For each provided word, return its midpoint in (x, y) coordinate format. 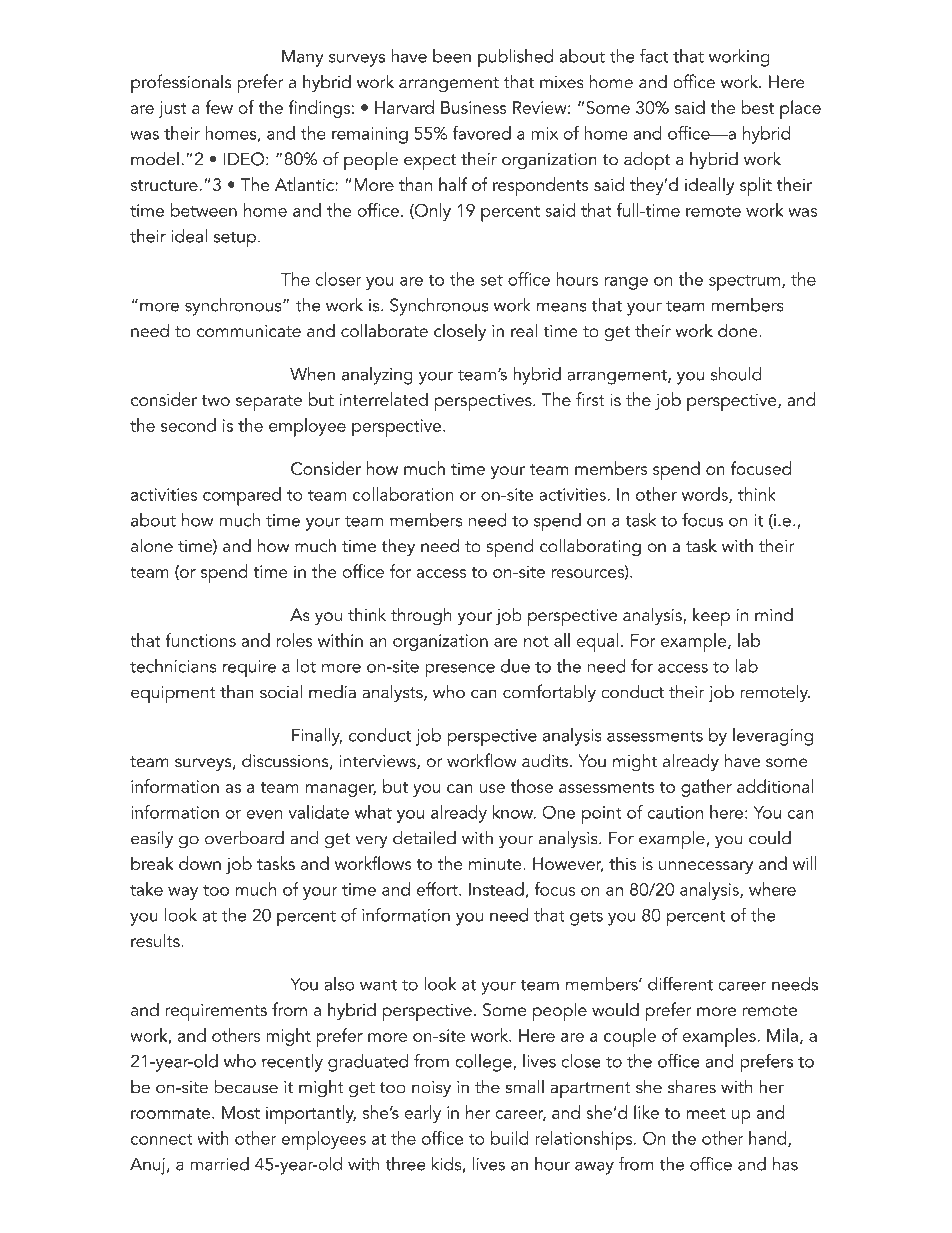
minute (496, 863)
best (758, 107)
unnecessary (706, 867)
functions (201, 640)
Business (474, 107)
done (739, 330)
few (219, 107)
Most (241, 1112)
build (510, 1138)
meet (706, 1113)
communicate (249, 331)
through (421, 616)
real (524, 330)
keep (711, 617)
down (200, 863)
